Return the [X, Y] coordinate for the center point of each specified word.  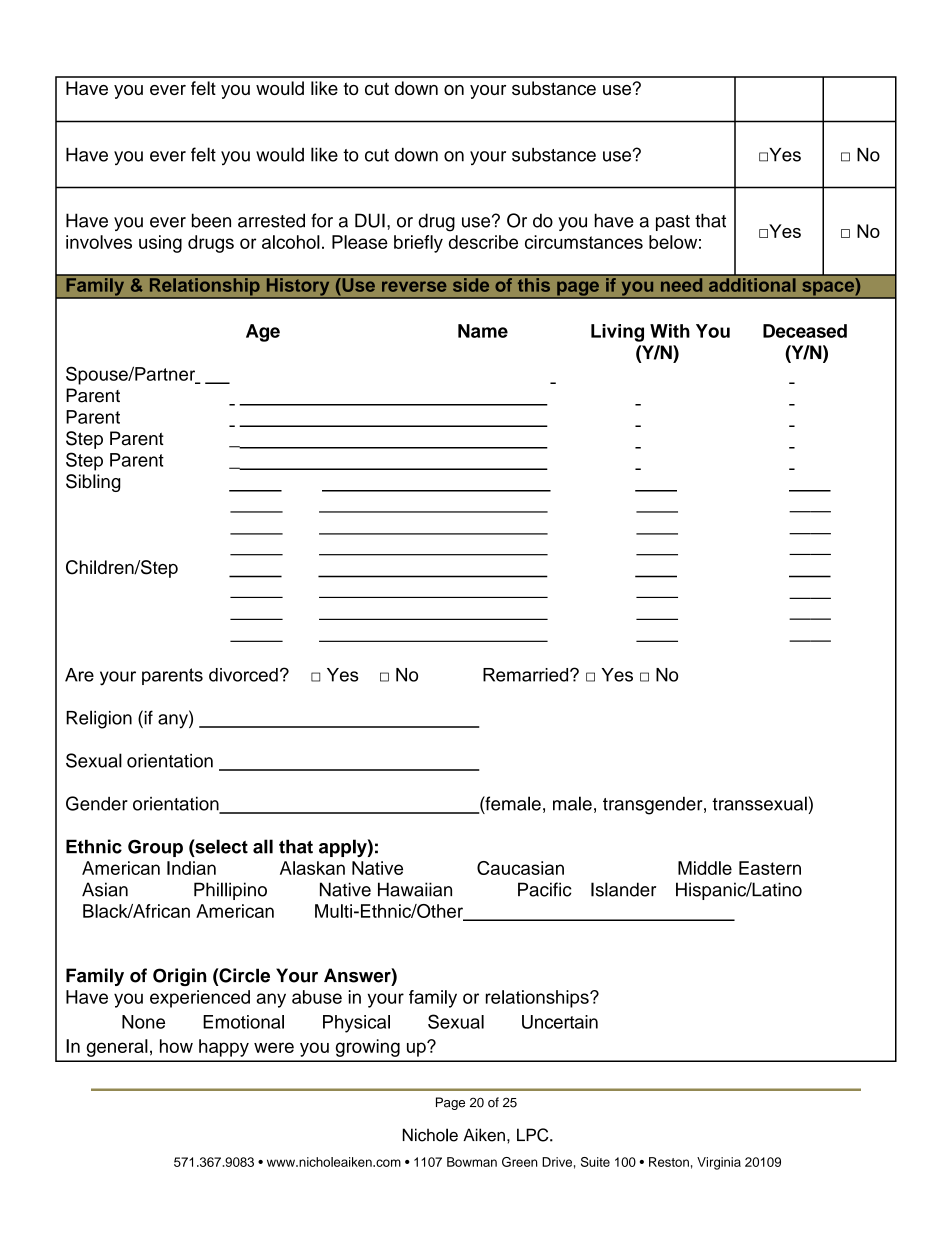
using [160, 244]
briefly [418, 244]
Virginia [719, 1163]
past [673, 223]
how [176, 1046]
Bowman [472, 1162]
